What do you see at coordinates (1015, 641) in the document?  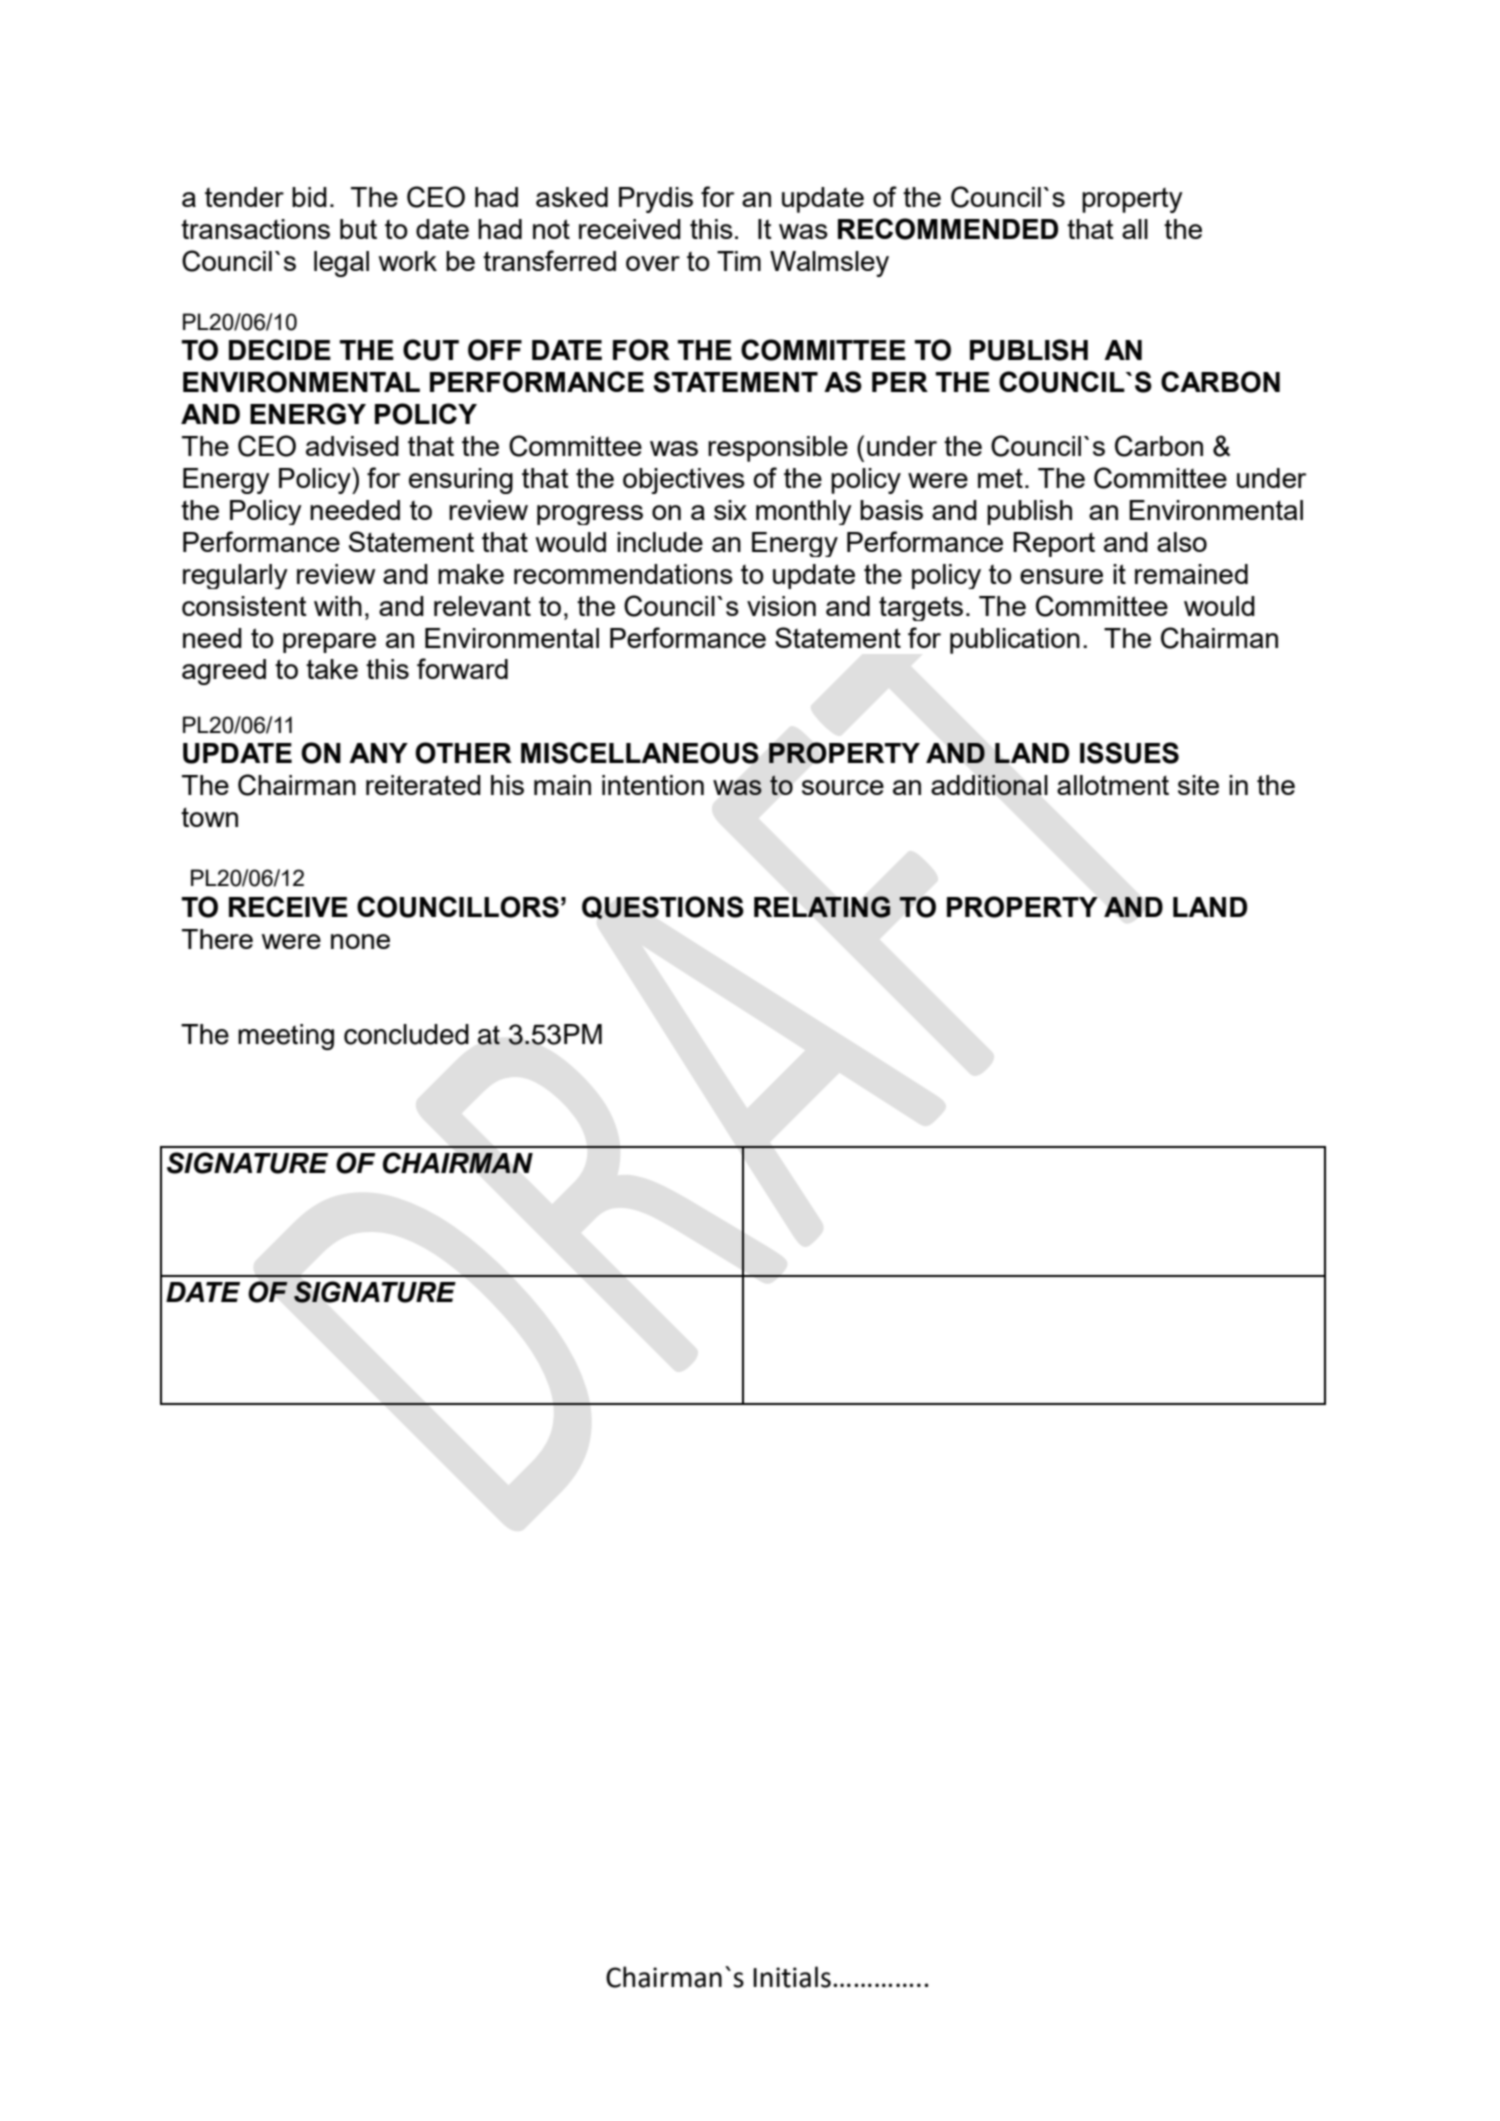 I see `publication` at bounding box center [1015, 641].
